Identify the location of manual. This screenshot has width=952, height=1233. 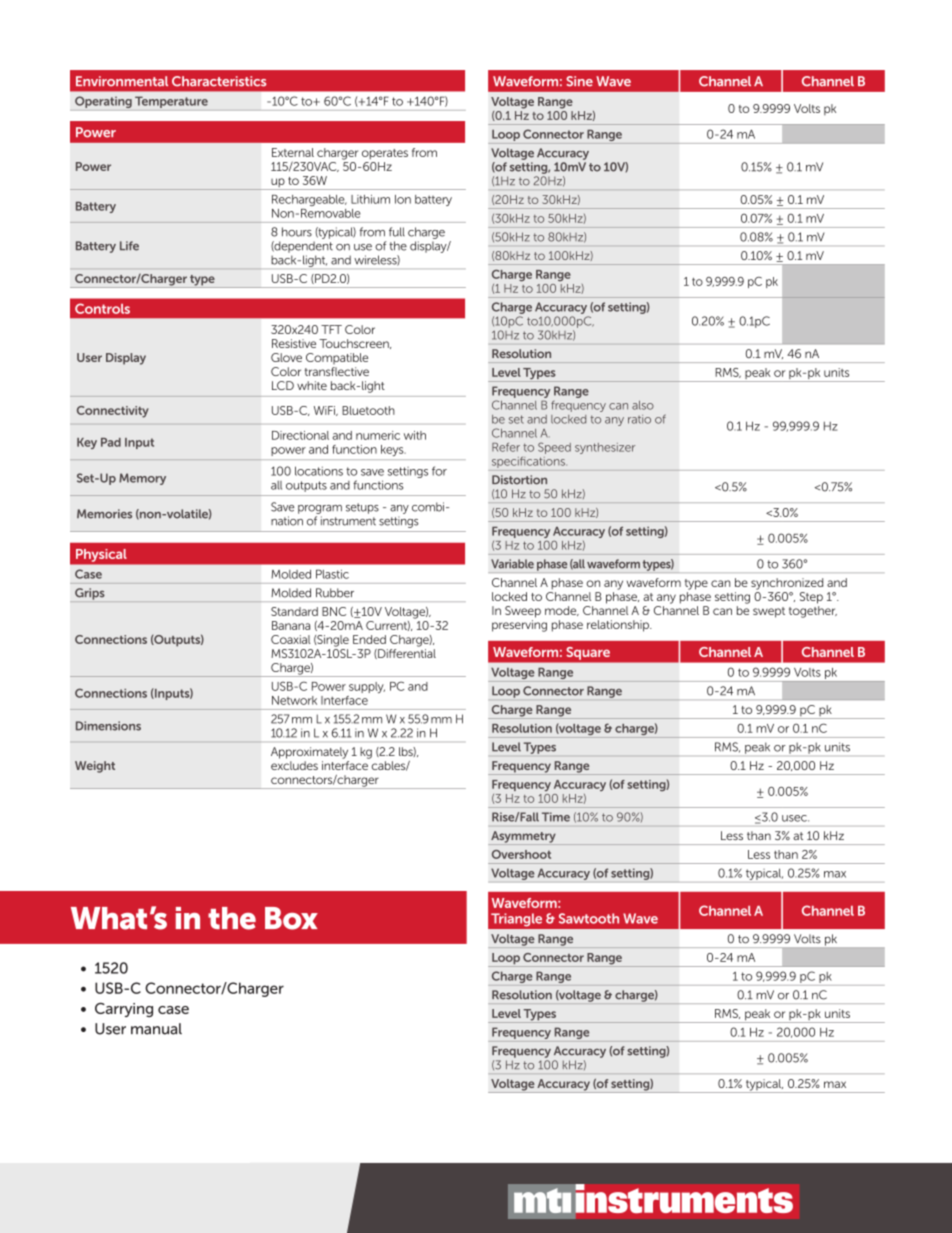
(156, 1029).
